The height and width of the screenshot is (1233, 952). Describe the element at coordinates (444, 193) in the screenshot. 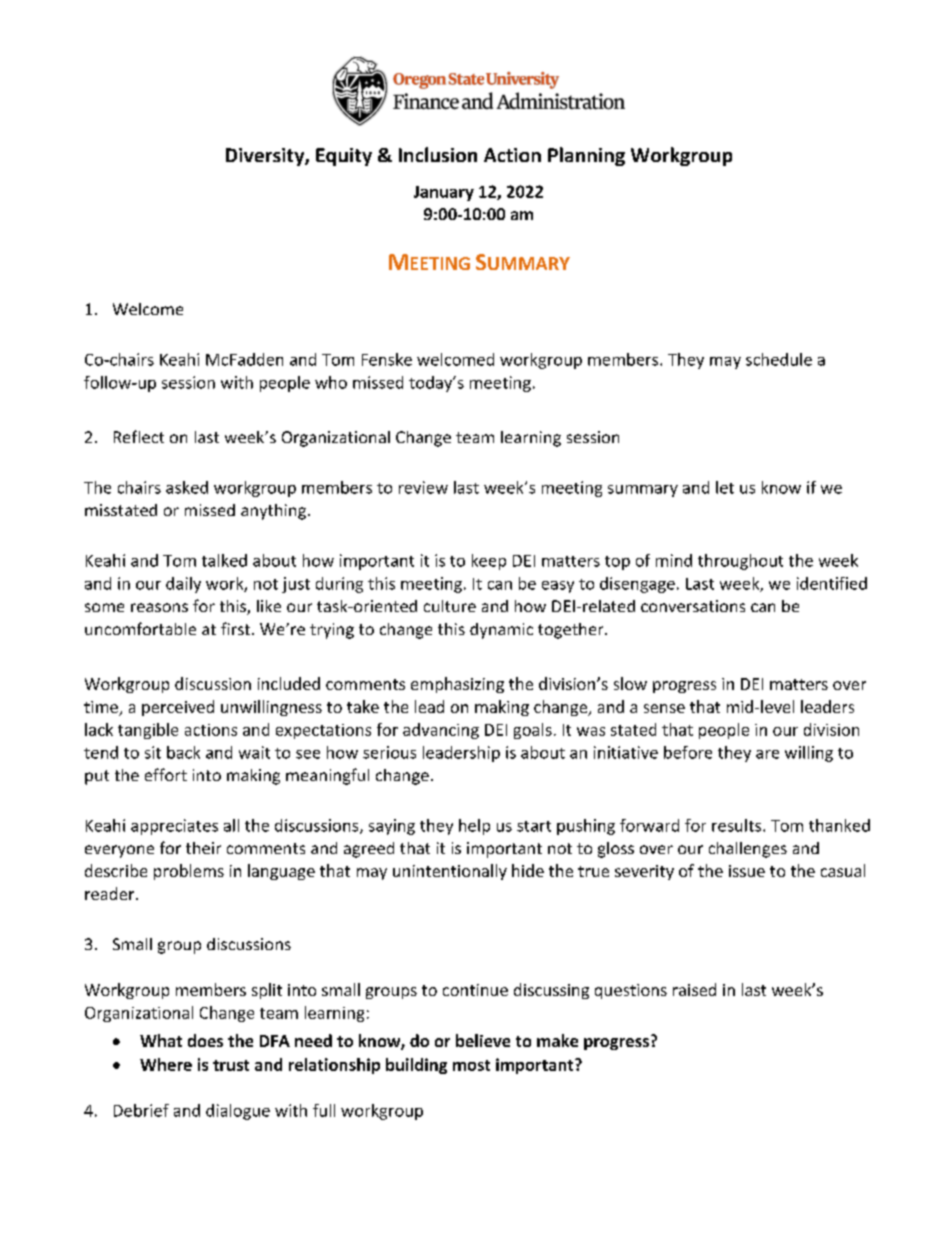

I see `January` at that location.
